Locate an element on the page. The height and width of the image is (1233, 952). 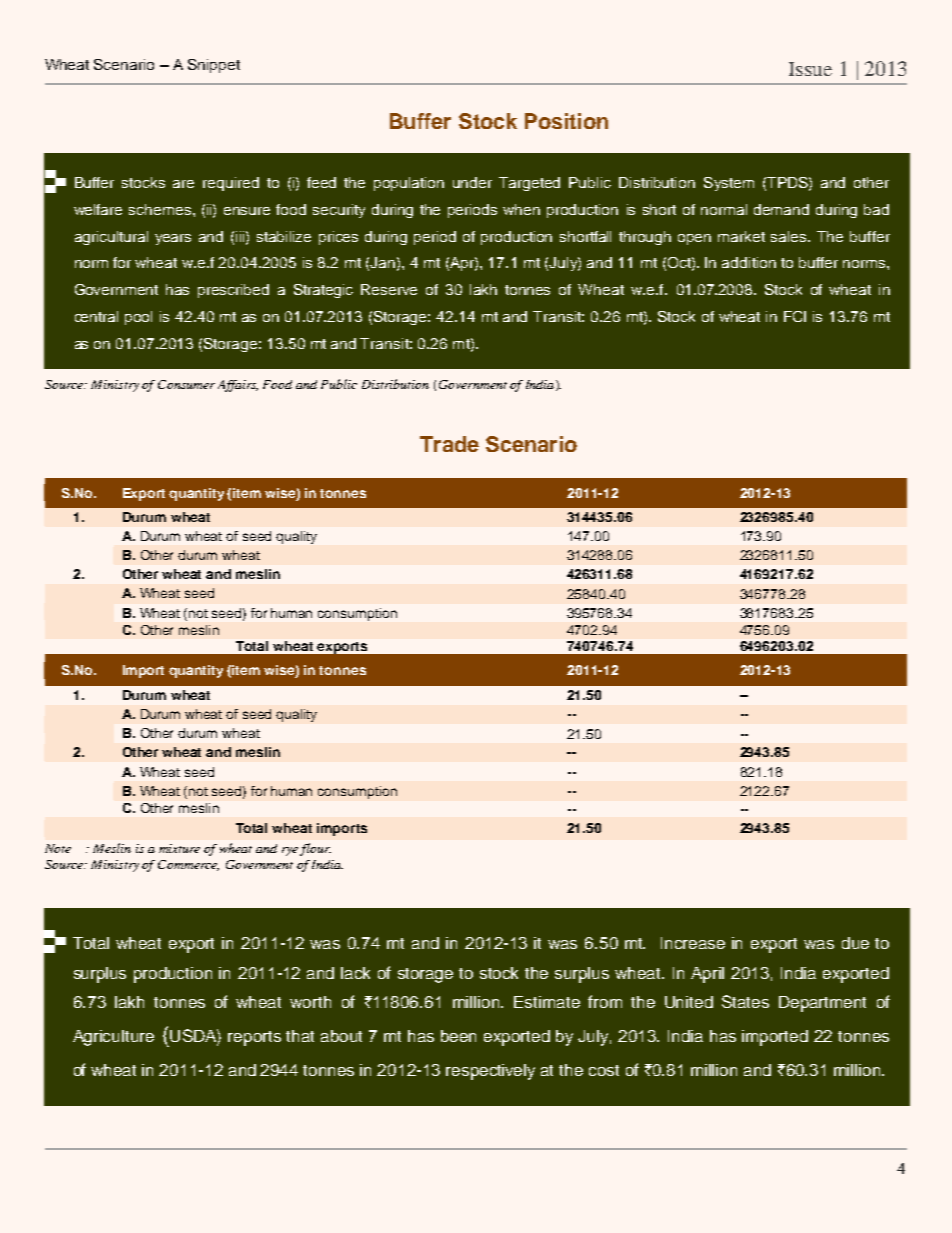
due is located at coordinates (855, 943).
